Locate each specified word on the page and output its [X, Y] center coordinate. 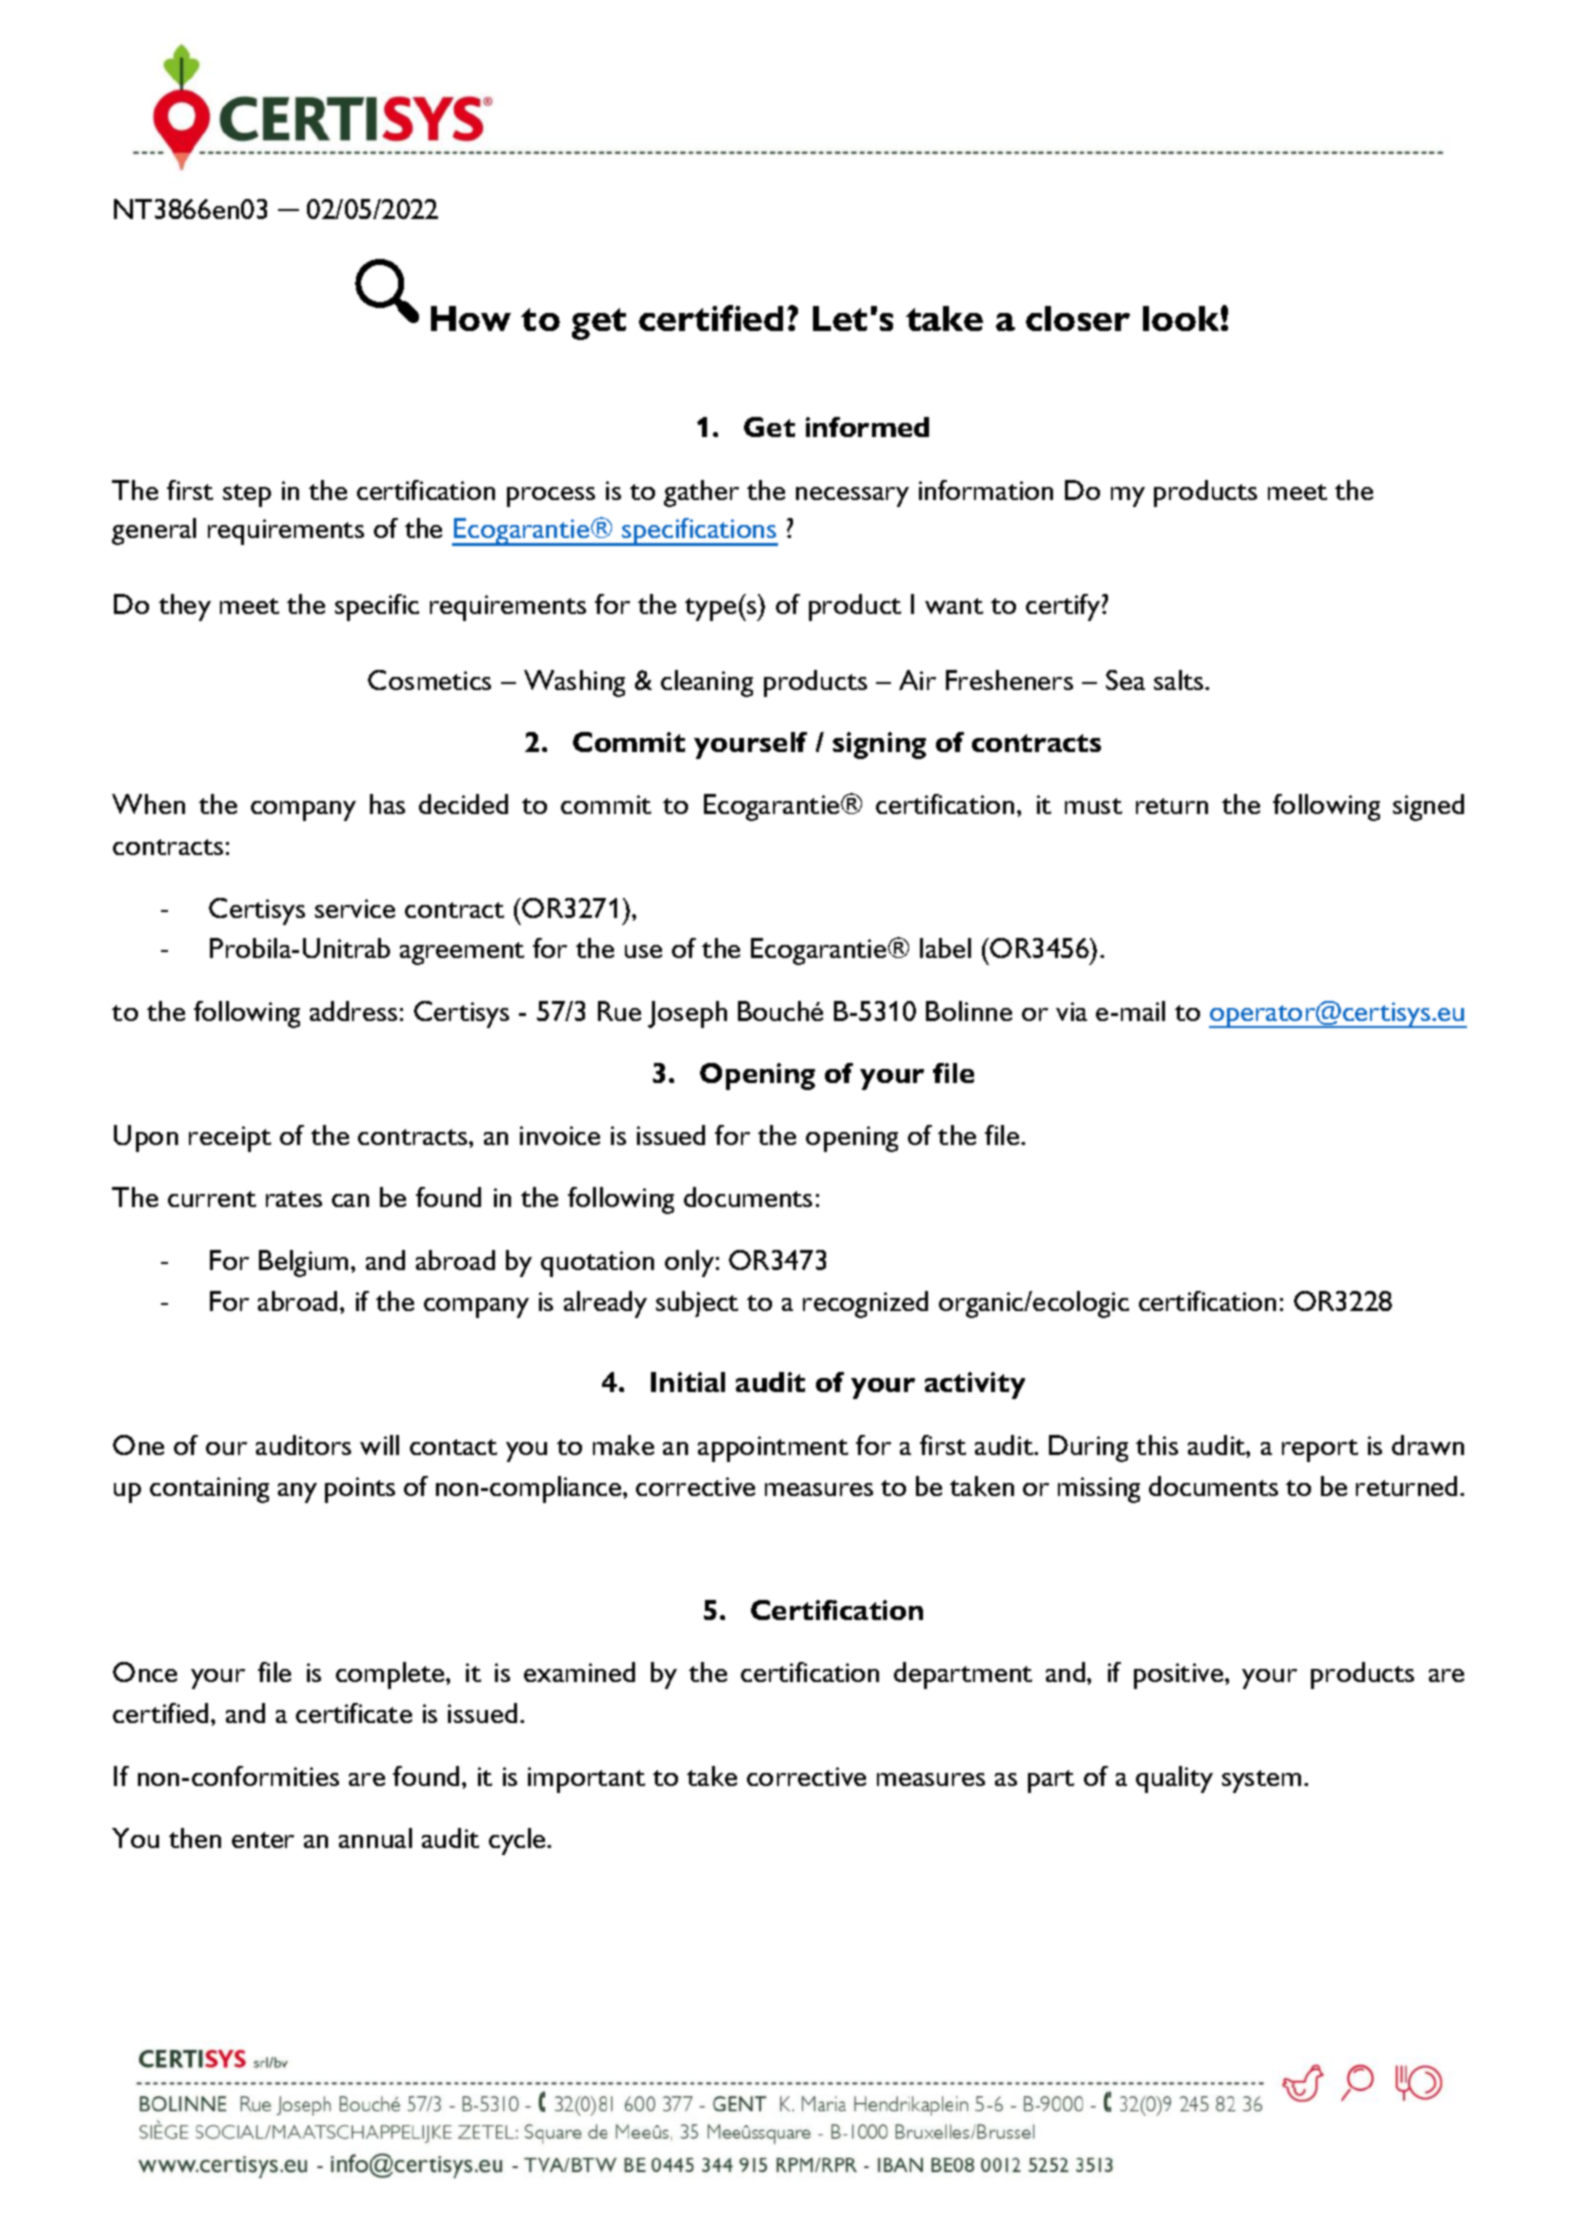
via [1071, 1011]
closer [1078, 318]
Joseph [687, 1014]
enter [263, 1840]
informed [867, 427]
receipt [230, 1139]
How [471, 318]
